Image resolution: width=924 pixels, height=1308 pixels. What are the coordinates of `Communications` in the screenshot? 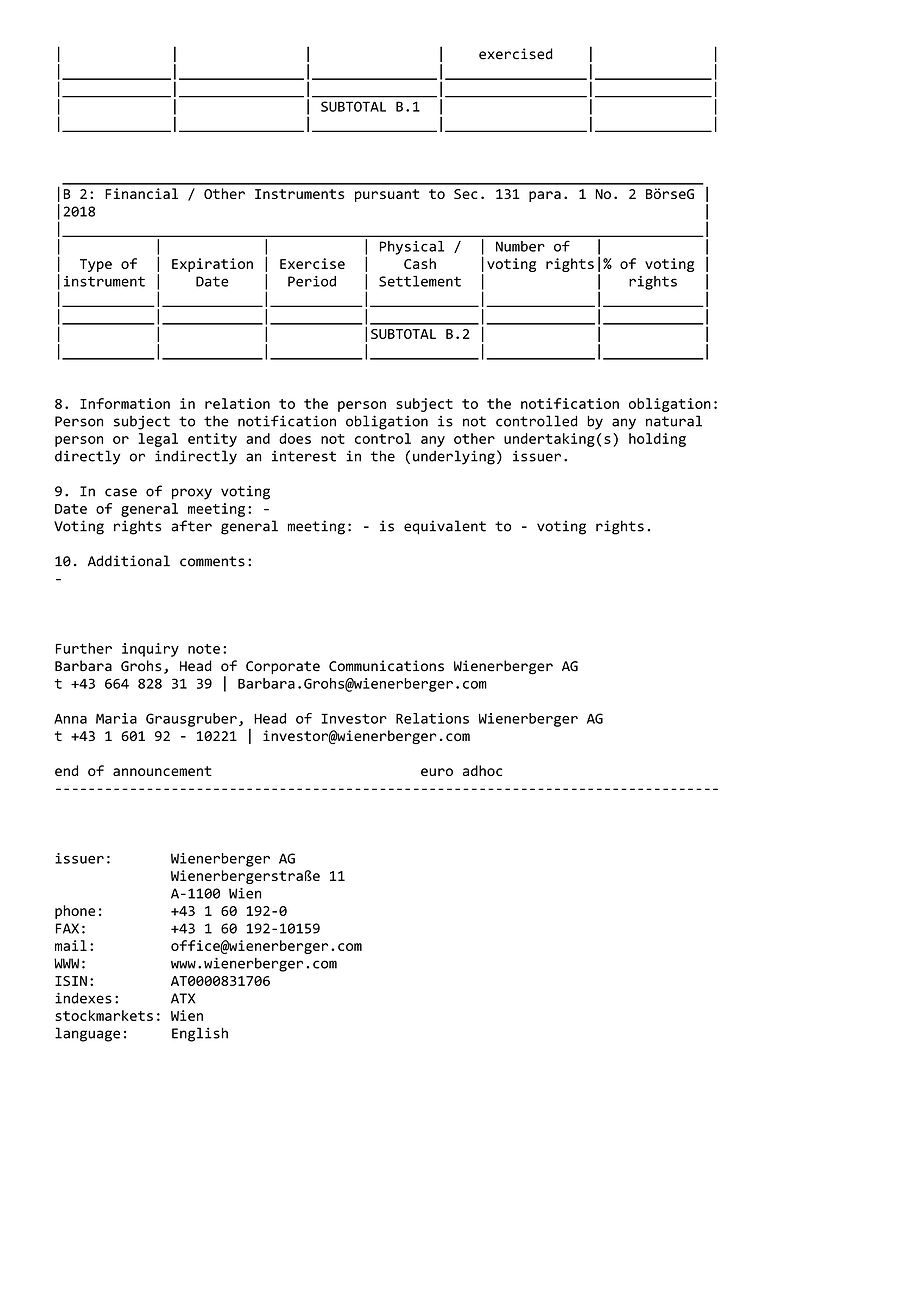 It's located at (386, 666).
